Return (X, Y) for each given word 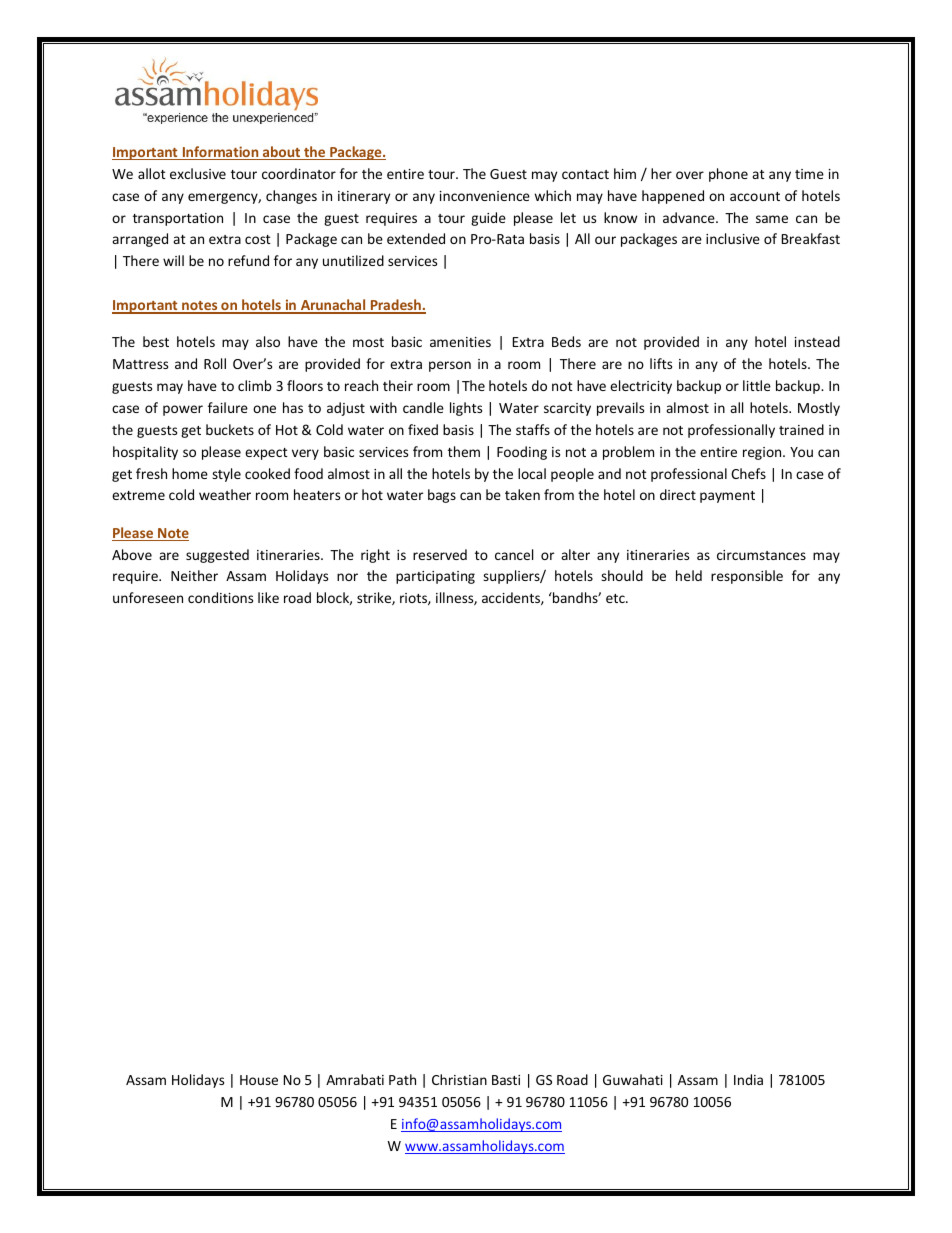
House (259, 1080)
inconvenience (485, 196)
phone (728, 175)
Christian (459, 1079)
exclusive (198, 173)
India (748, 1079)
